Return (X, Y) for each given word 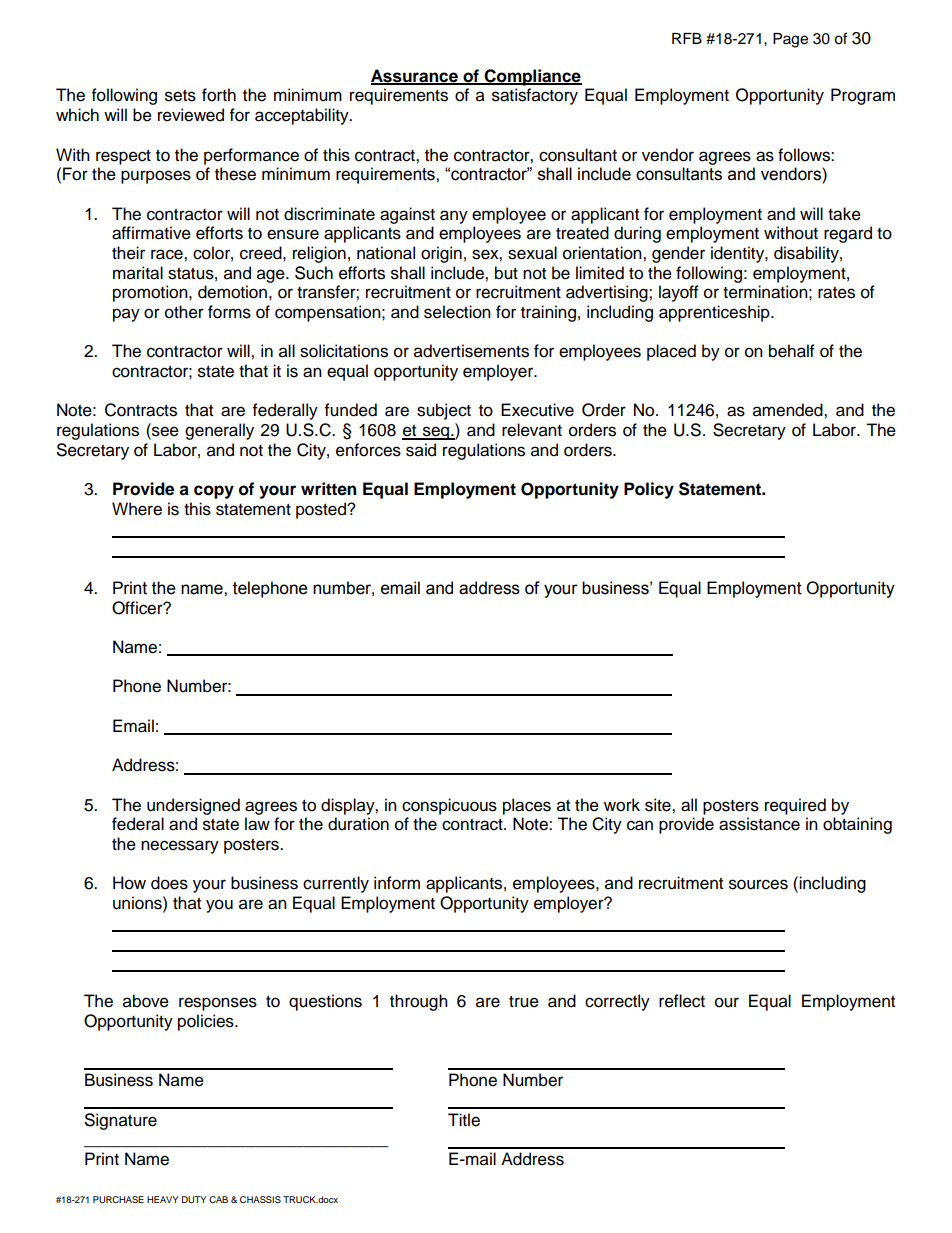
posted (322, 510)
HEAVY (163, 1199)
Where (137, 509)
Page (790, 40)
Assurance (415, 76)
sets (180, 96)
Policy (649, 490)
